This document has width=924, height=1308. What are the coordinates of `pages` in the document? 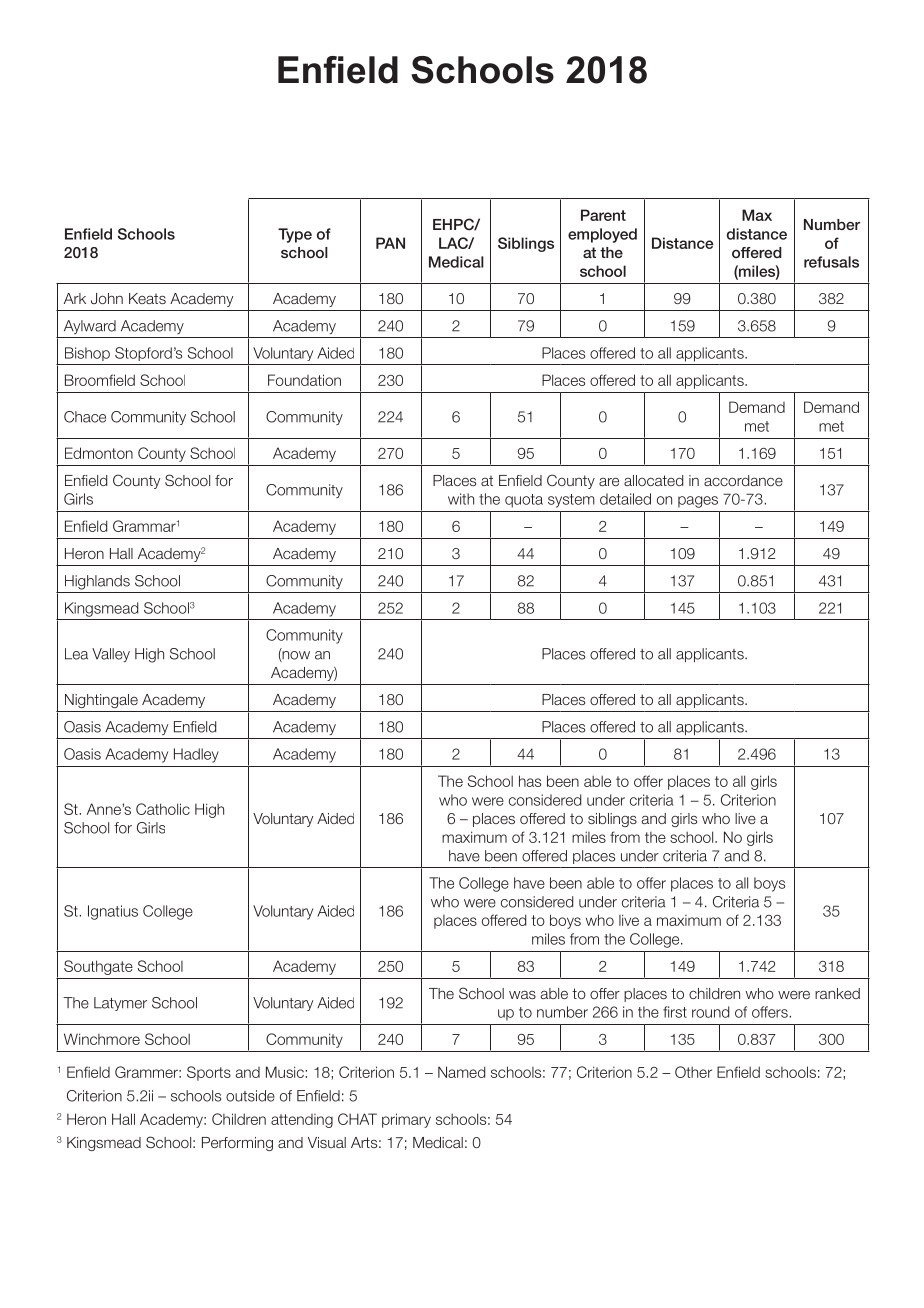 It's located at (698, 502).
